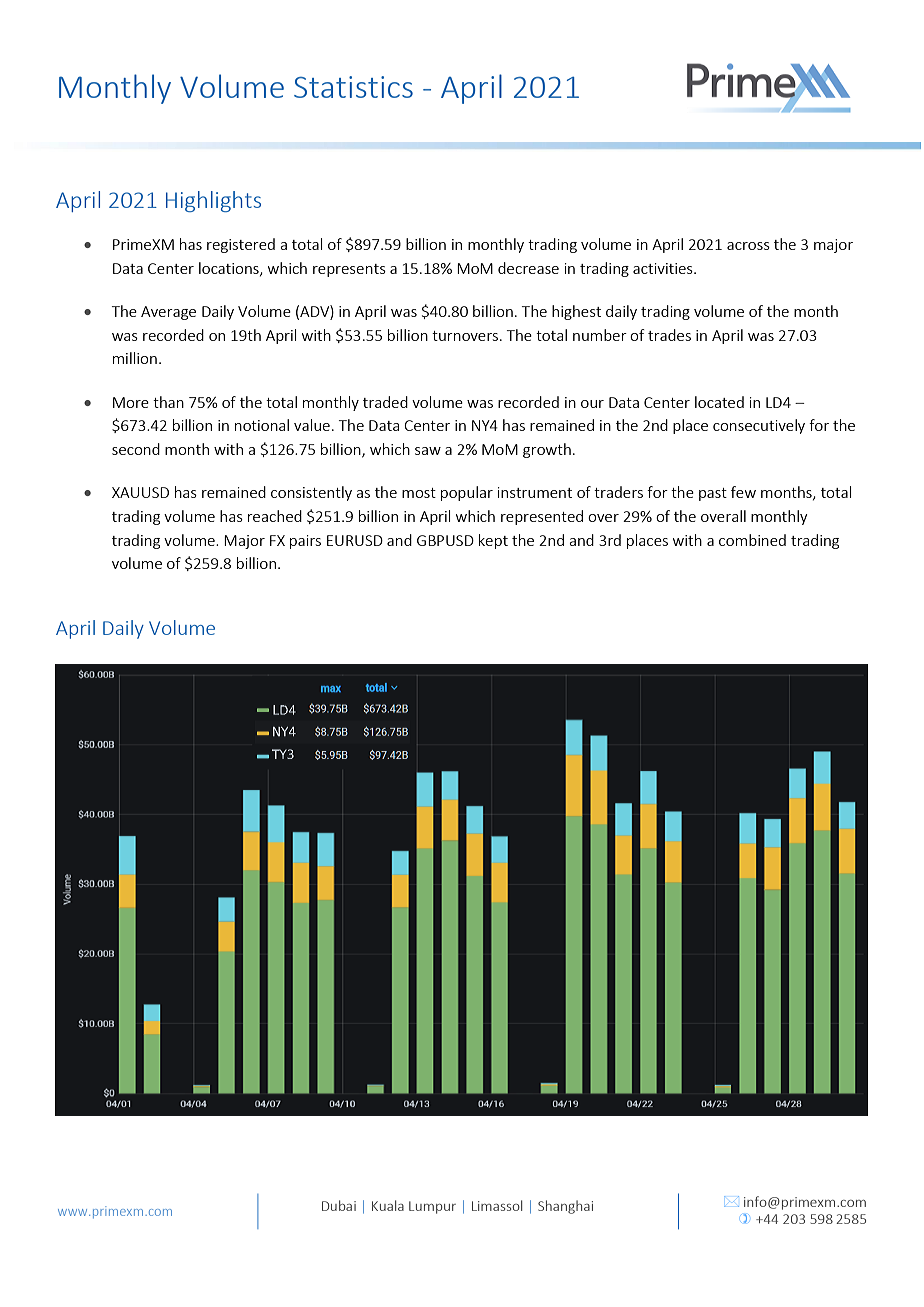 This page has width=924, height=1307. I want to click on Lumpur, so click(432, 1207).
